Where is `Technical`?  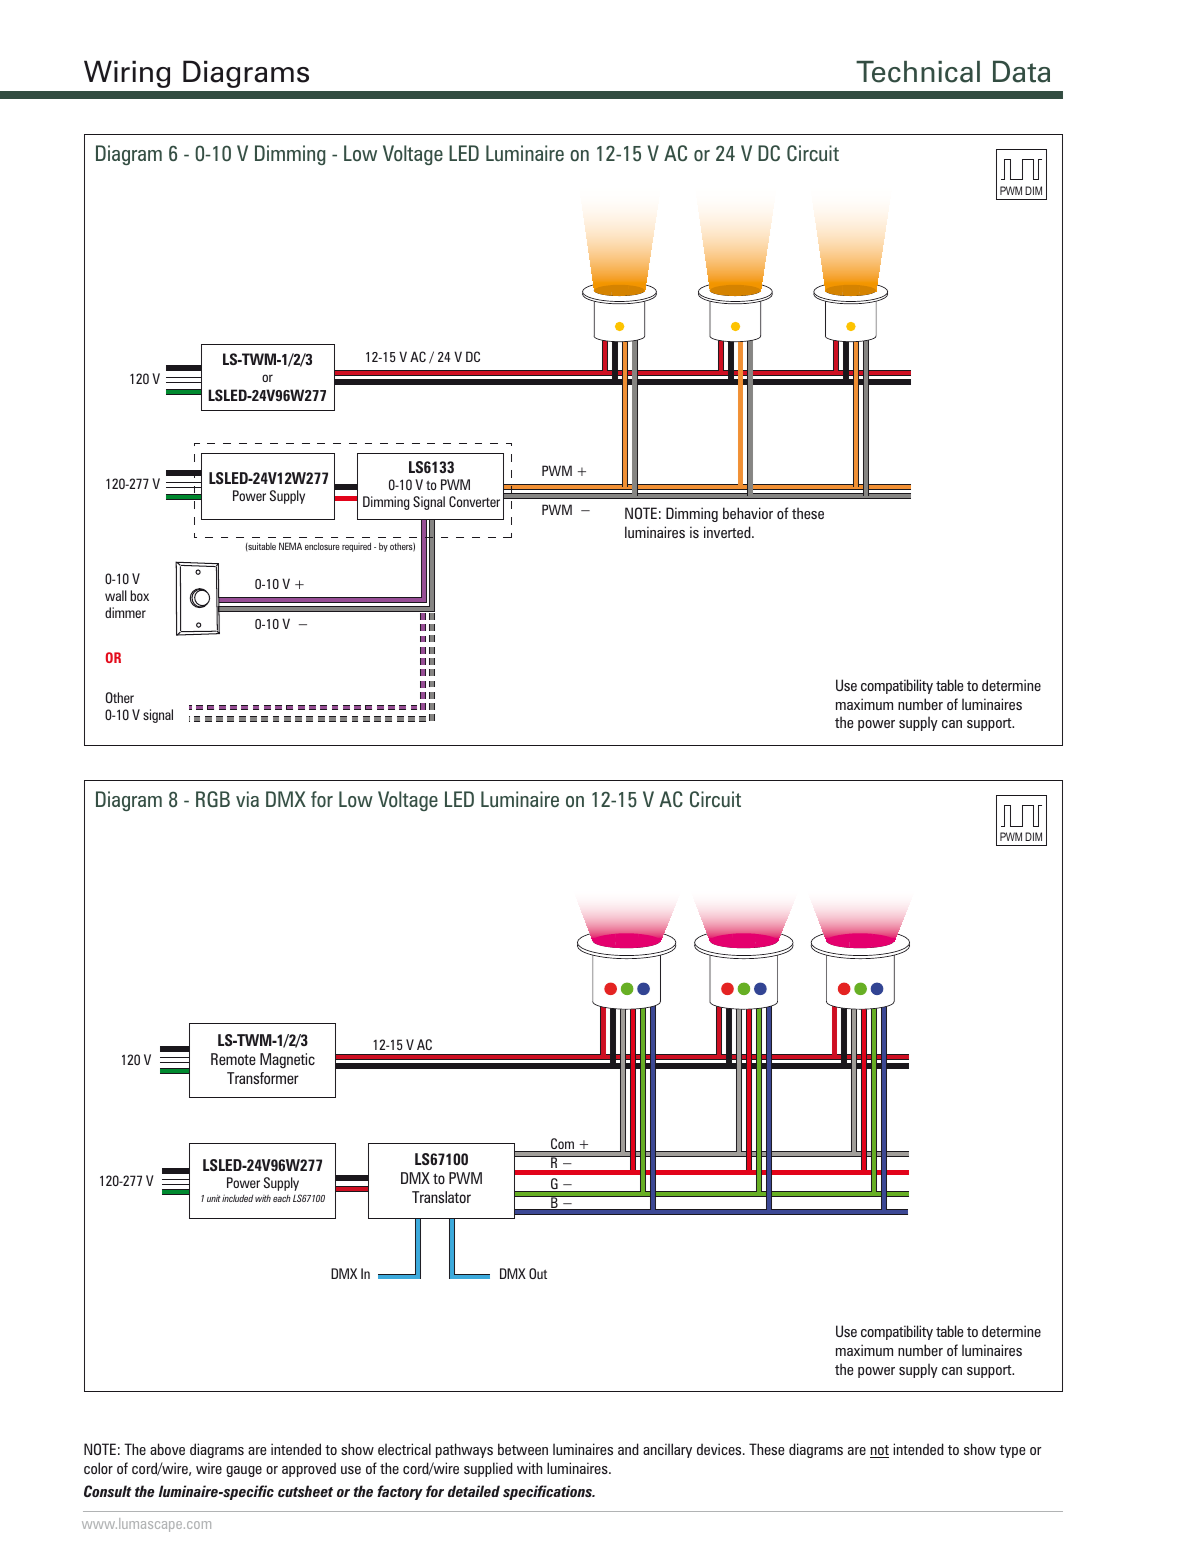 Technical is located at coordinates (918, 72).
